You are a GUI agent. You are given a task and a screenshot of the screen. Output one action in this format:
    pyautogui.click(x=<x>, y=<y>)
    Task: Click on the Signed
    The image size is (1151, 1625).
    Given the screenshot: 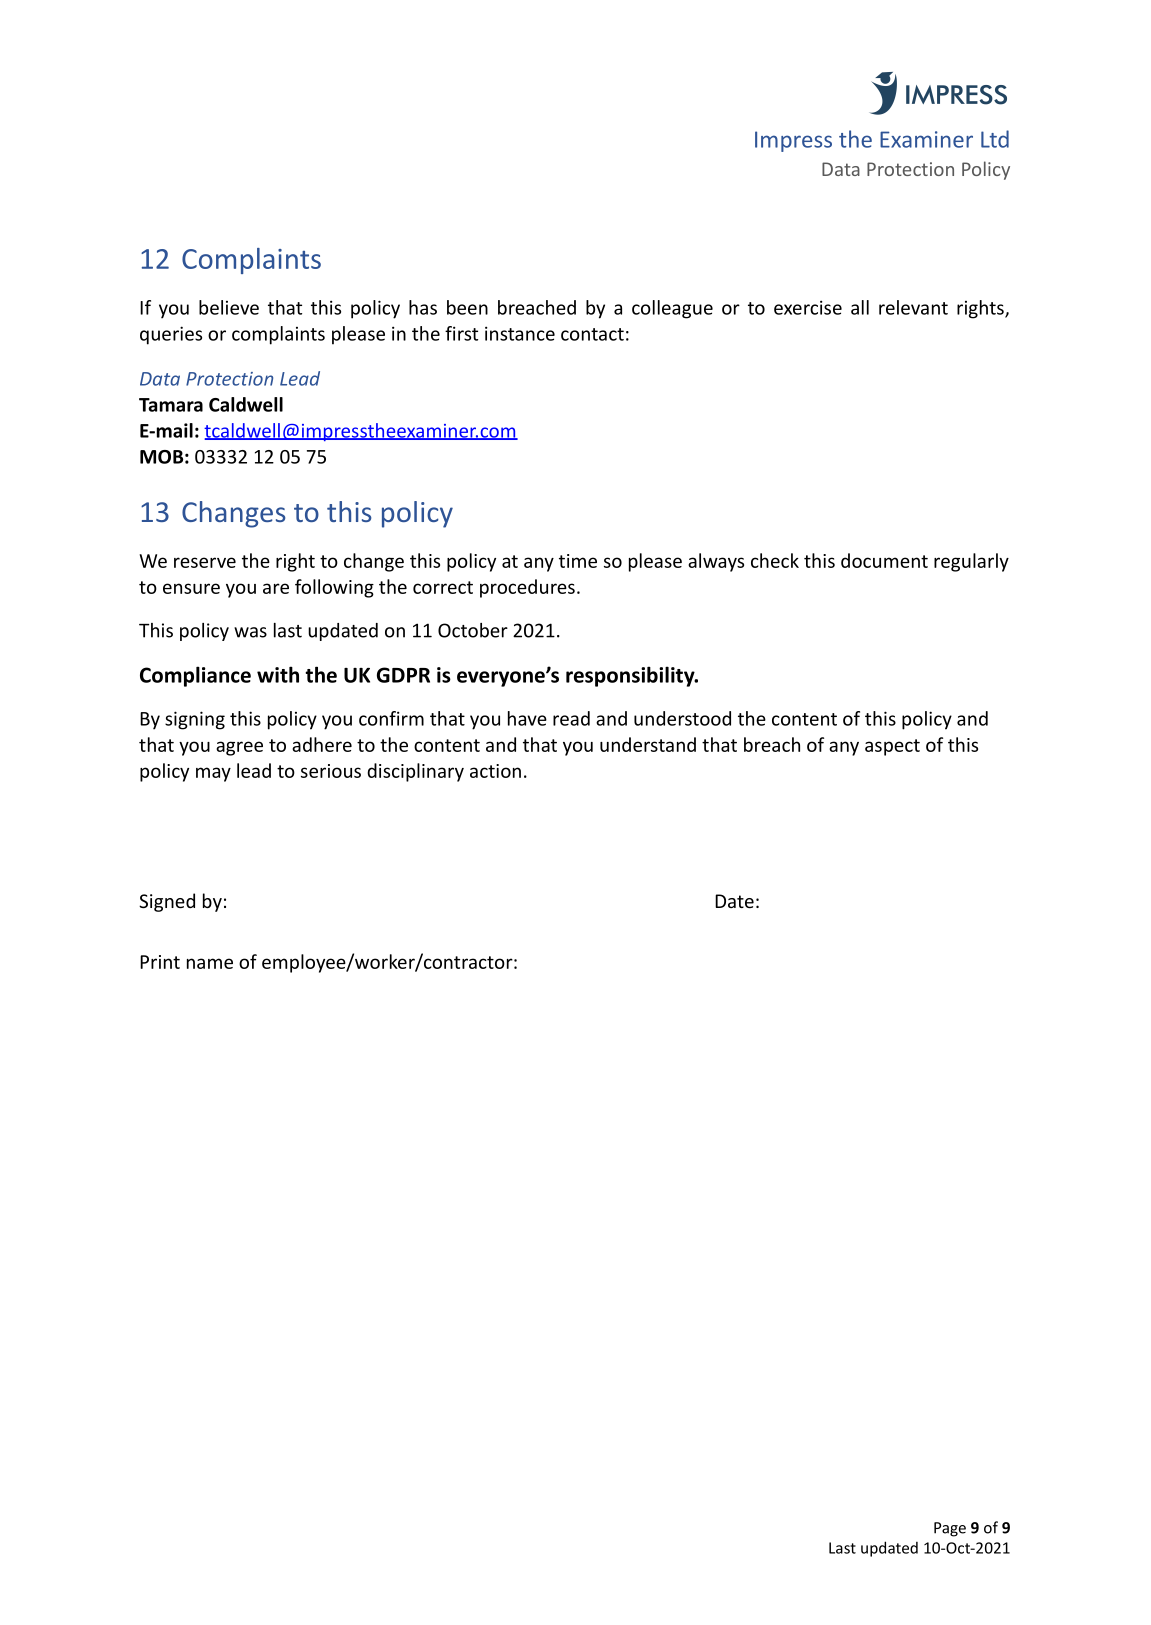 What is the action you would take?
    pyautogui.click(x=167, y=902)
